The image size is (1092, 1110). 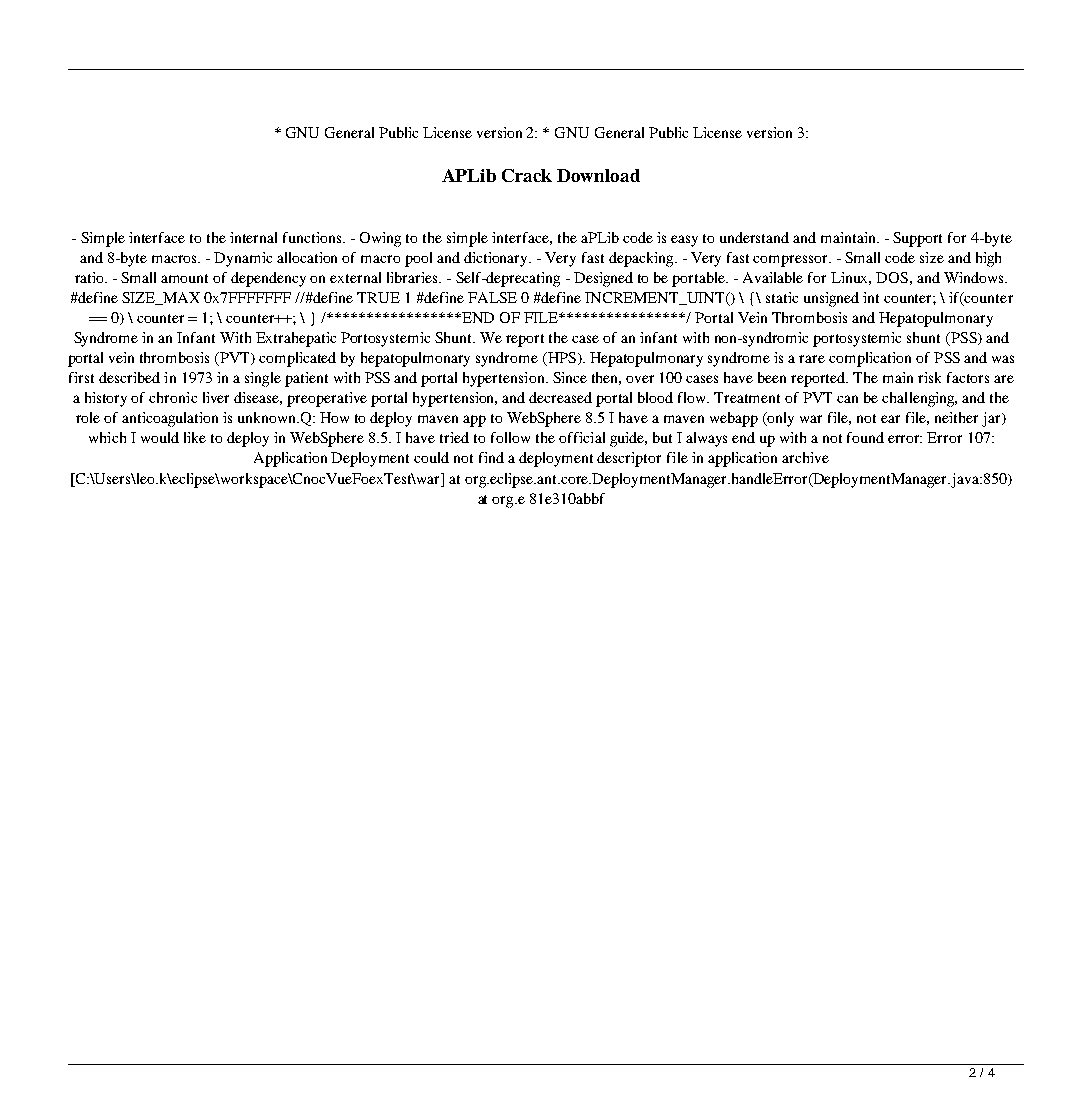 What do you see at coordinates (754, 237) in the screenshot?
I see `understand` at bounding box center [754, 237].
